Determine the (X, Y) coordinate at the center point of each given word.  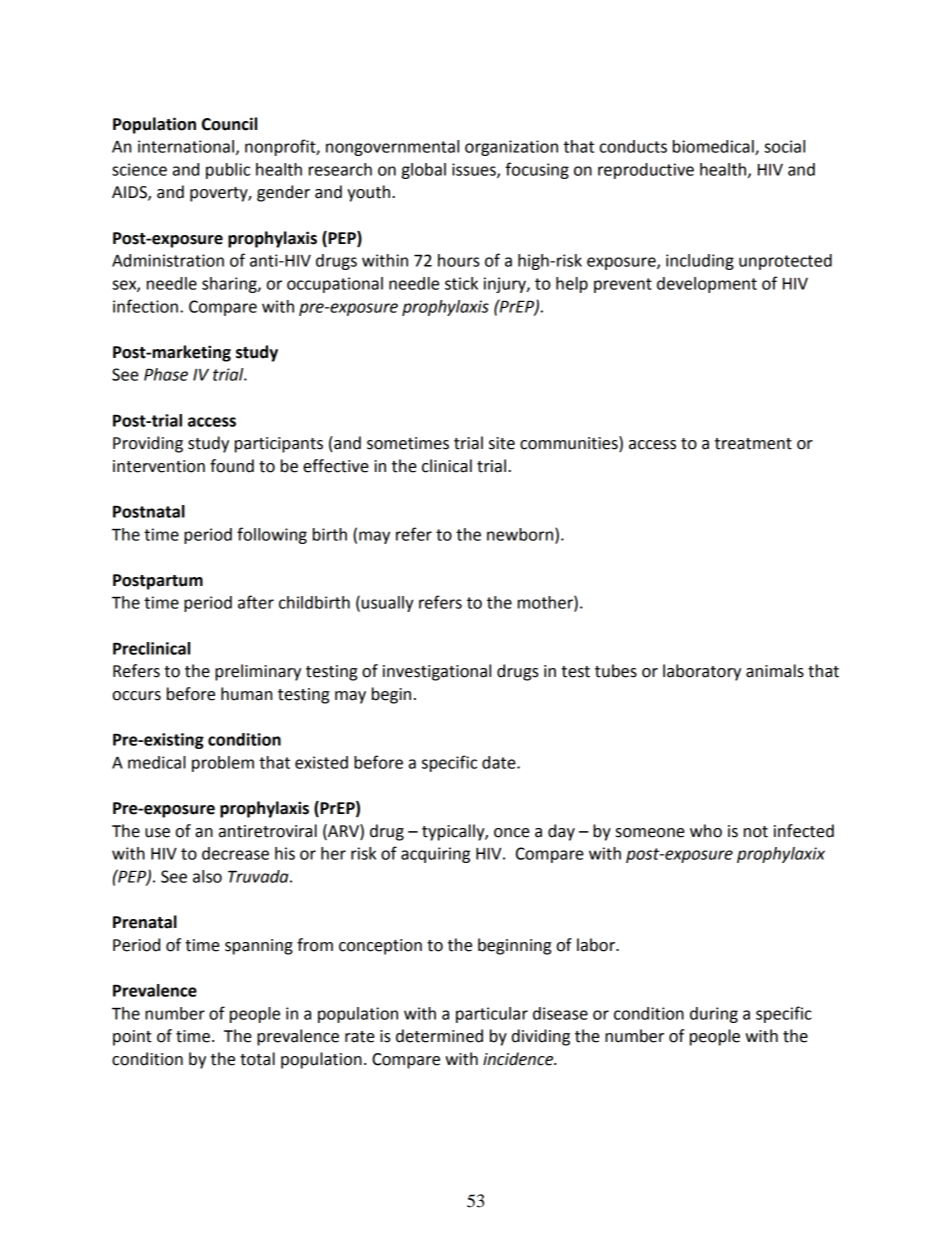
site (502, 443)
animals (775, 671)
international (186, 146)
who (706, 831)
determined (439, 1036)
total (257, 1059)
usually (388, 604)
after (256, 602)
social (784, 146)
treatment (753, 444)
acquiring (435, 855)
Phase (166, 374)
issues (475, 170)
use (157, 833)
